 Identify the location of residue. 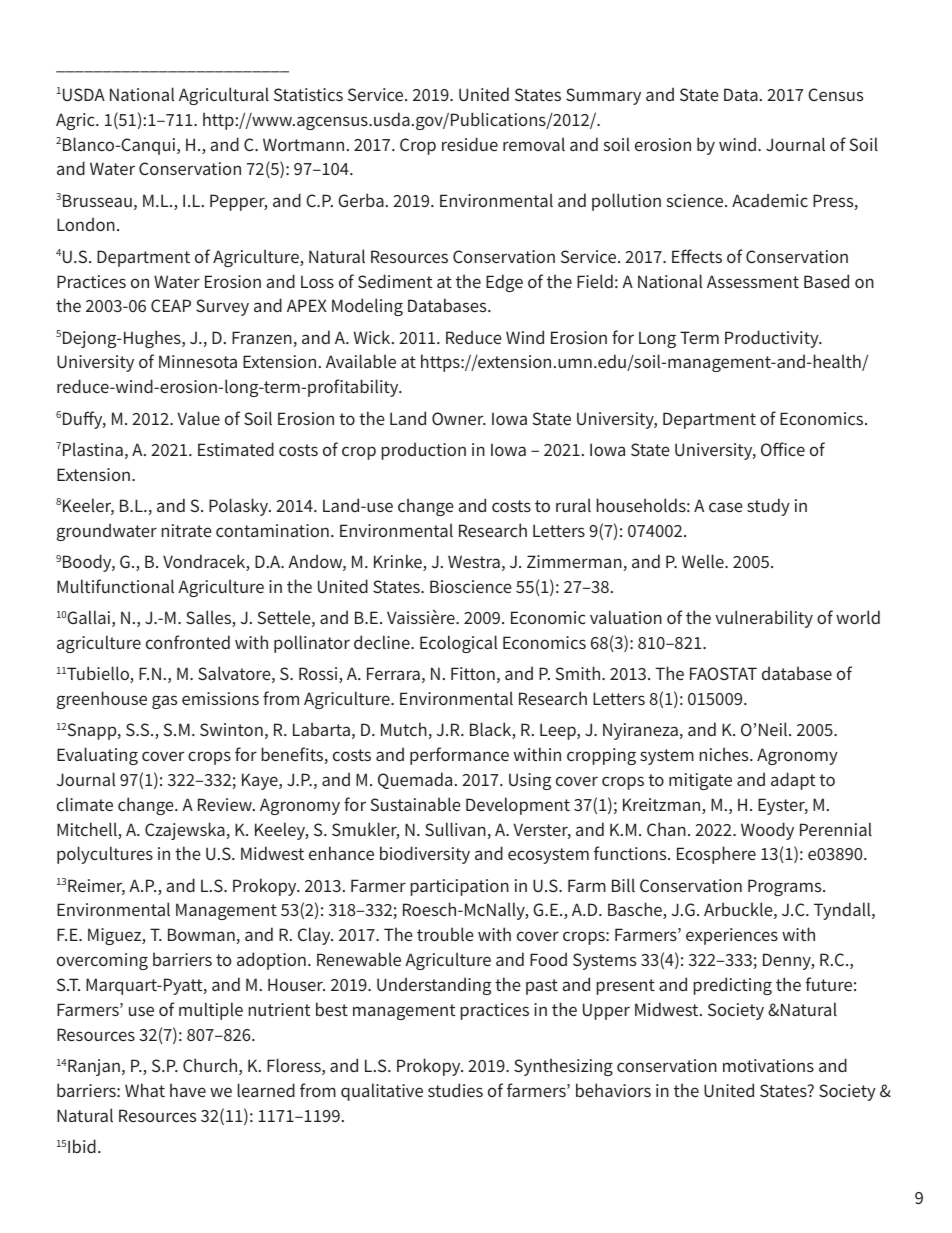
(470, 144).
